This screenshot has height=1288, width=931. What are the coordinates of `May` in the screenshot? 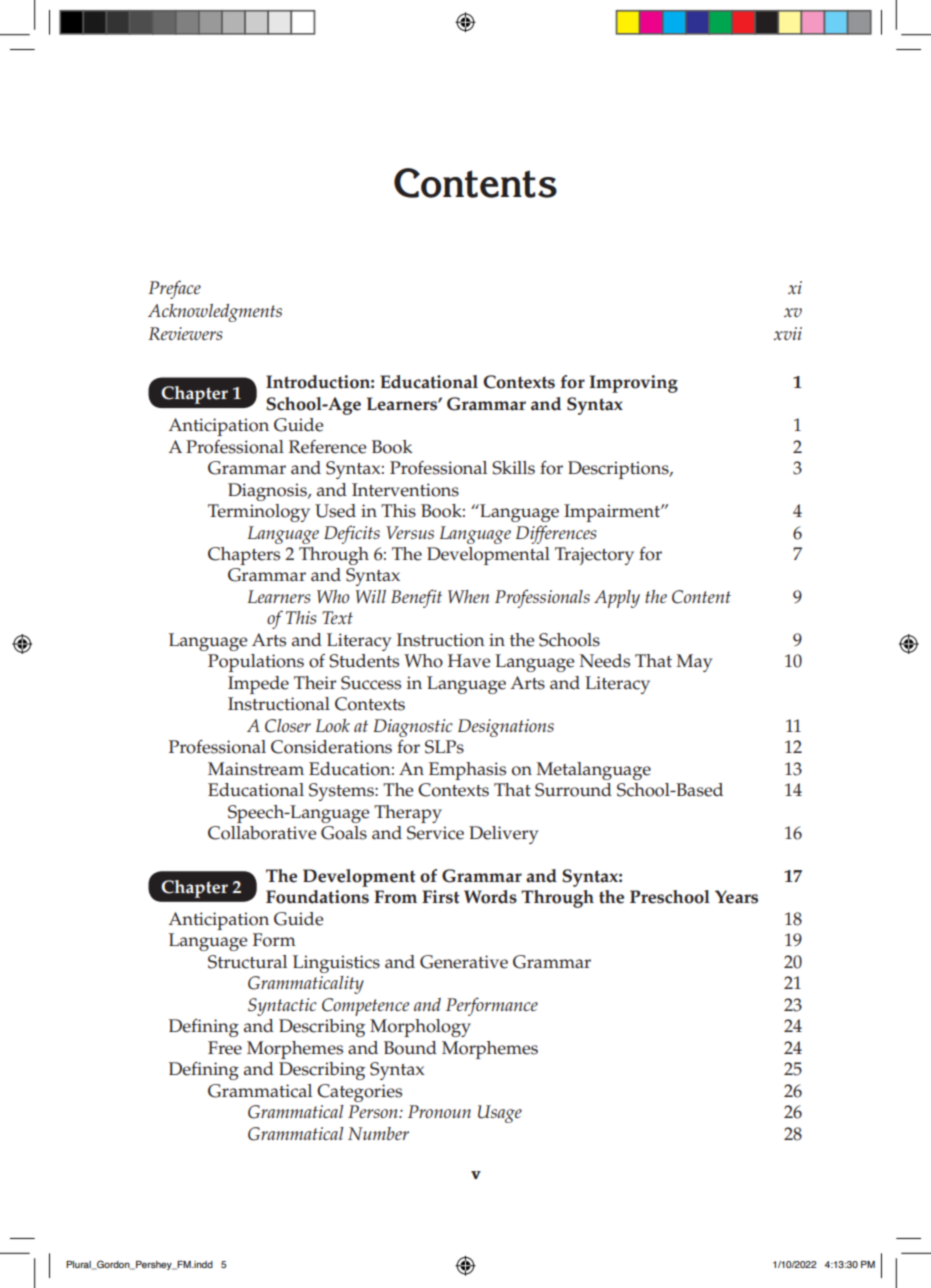 It's located at (694, 663).
